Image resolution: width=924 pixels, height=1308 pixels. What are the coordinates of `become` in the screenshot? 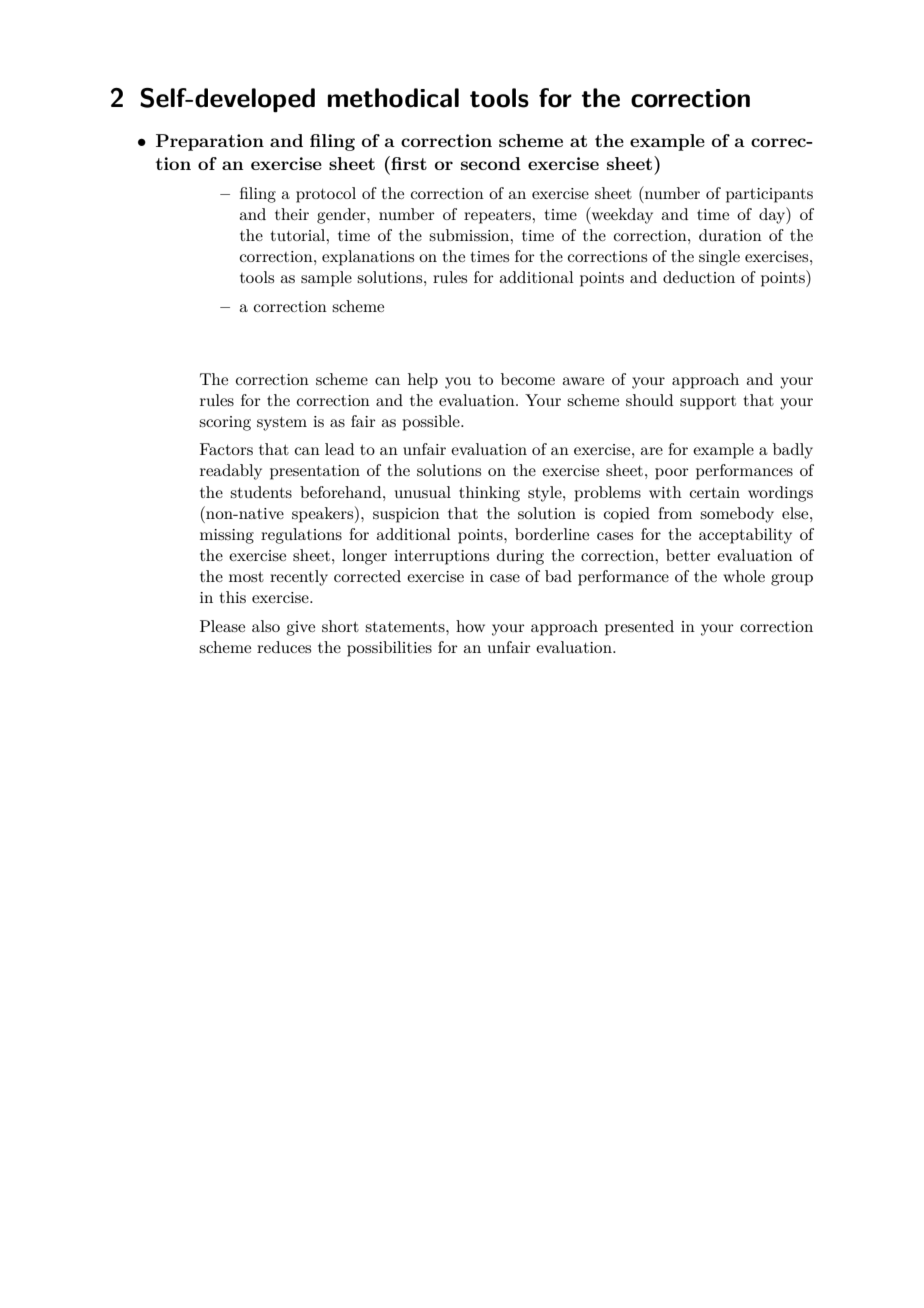 It's located at (528, 379).
